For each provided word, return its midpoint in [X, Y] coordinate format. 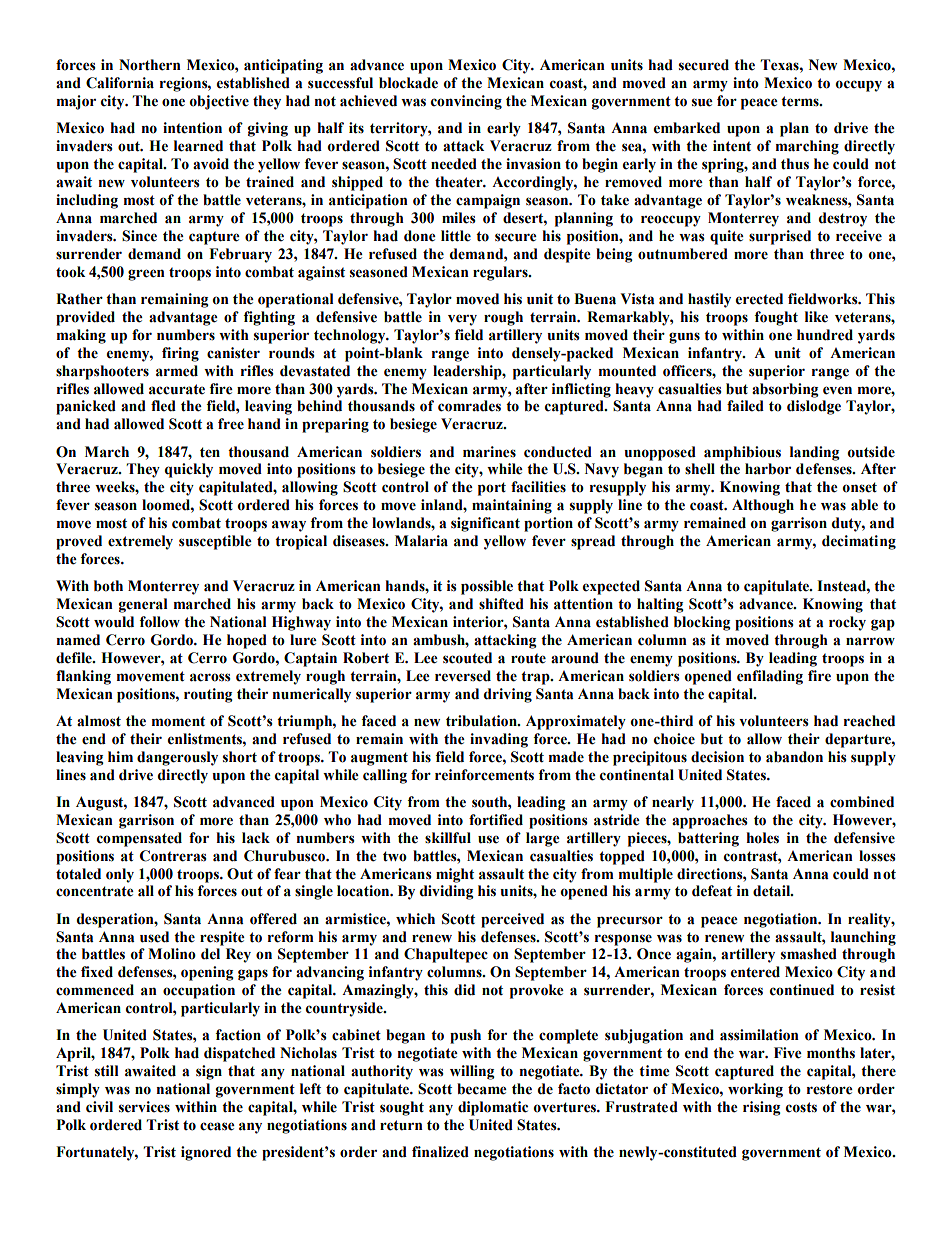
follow [160, 622]
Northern [150, 65]
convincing [466, 102]
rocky [847, 623]
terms [801, 101]
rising [761, 1108]
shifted [501, 604]
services [144, 1107]
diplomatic [493, 1108]
